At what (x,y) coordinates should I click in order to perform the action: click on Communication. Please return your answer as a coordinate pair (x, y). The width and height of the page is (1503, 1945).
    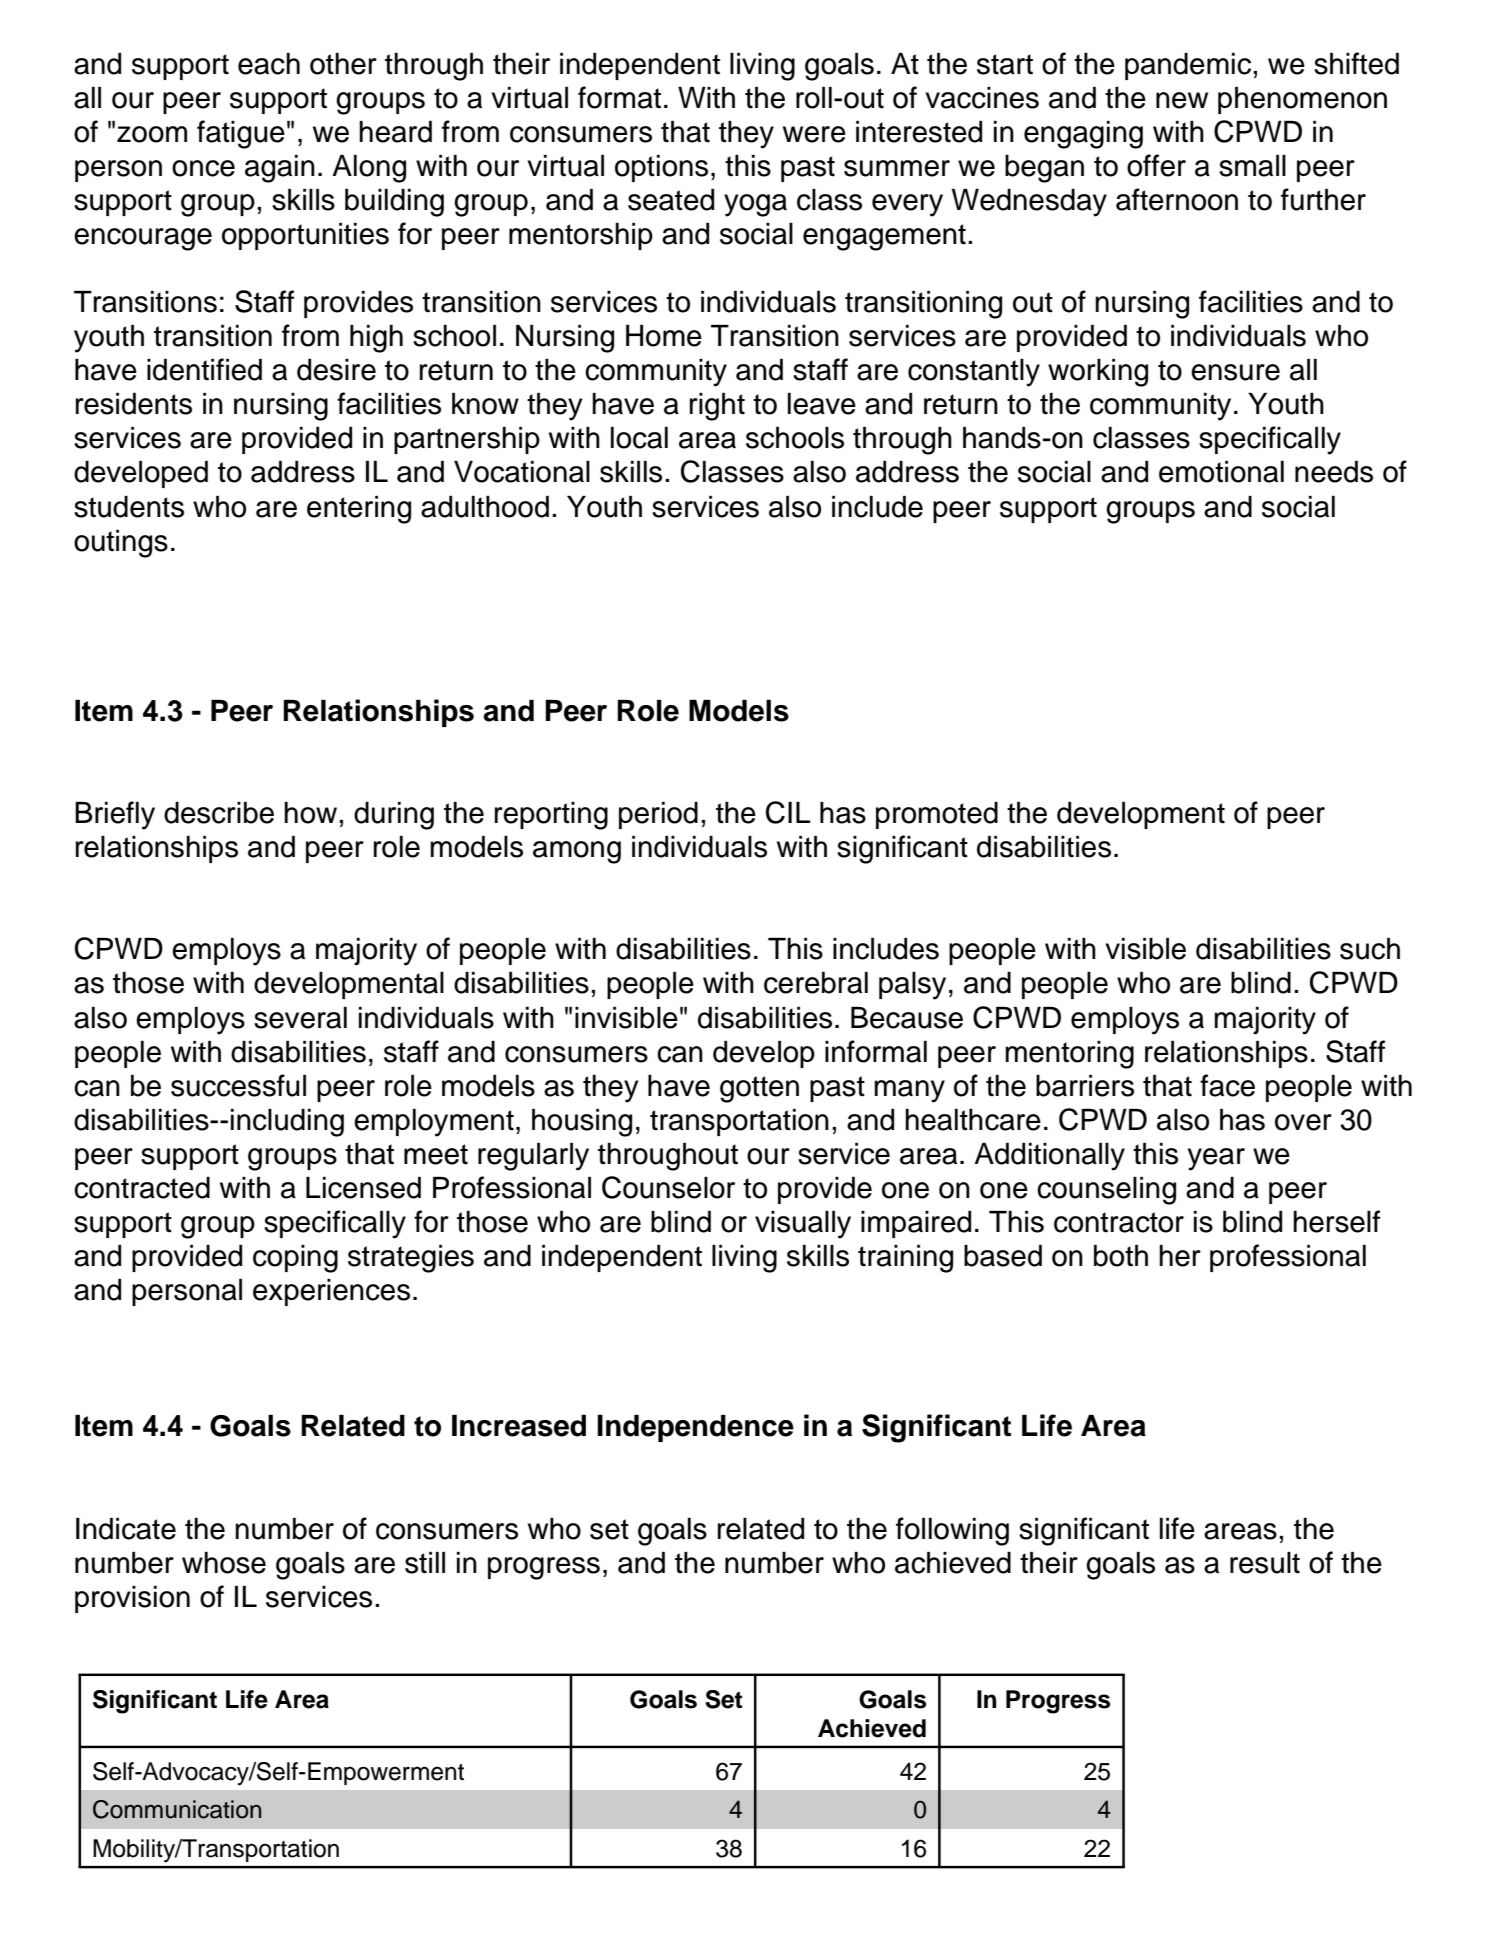
    Looking at the image, I should click on (177, 1809).
